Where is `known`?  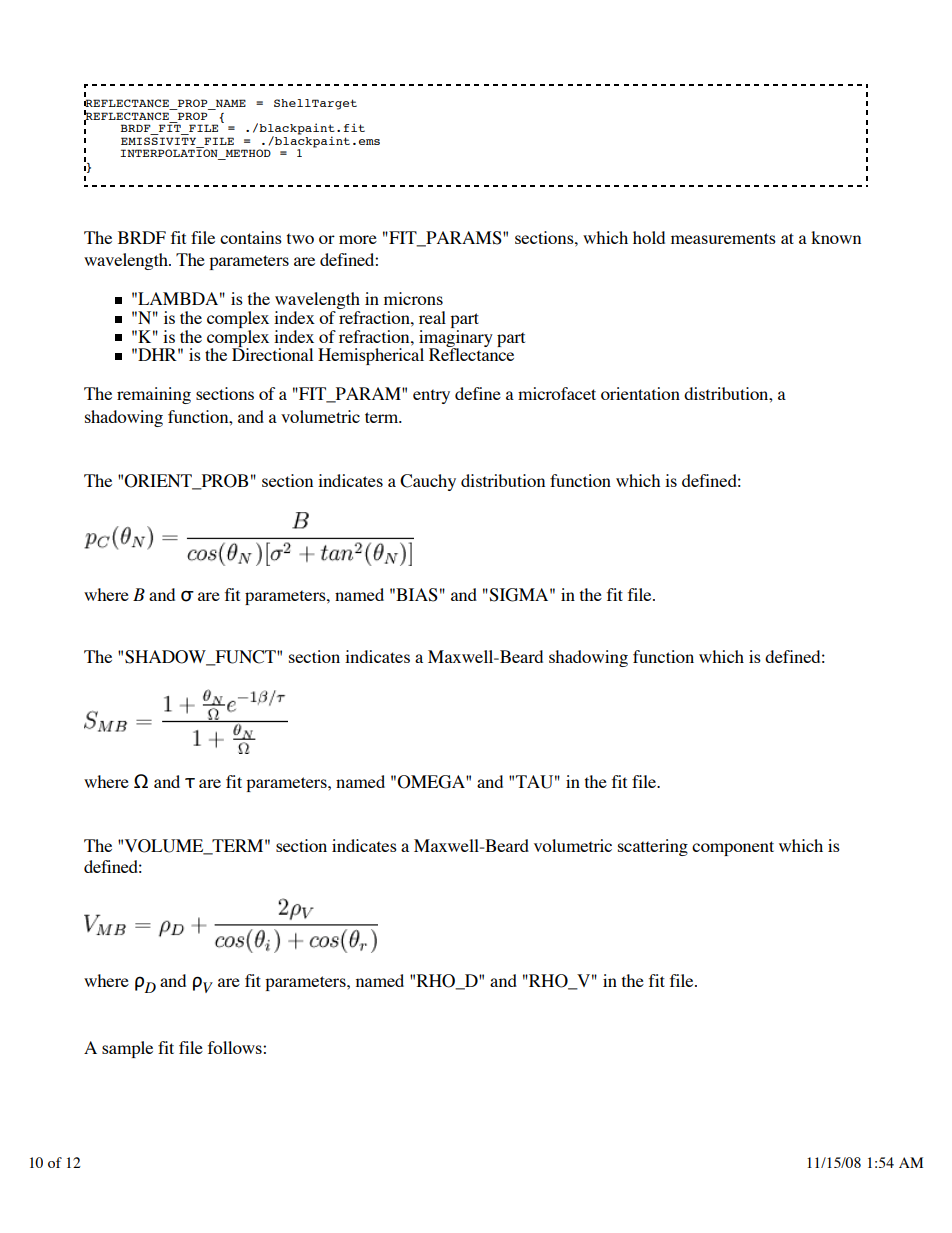 known is located at coordinates (836, 237).
